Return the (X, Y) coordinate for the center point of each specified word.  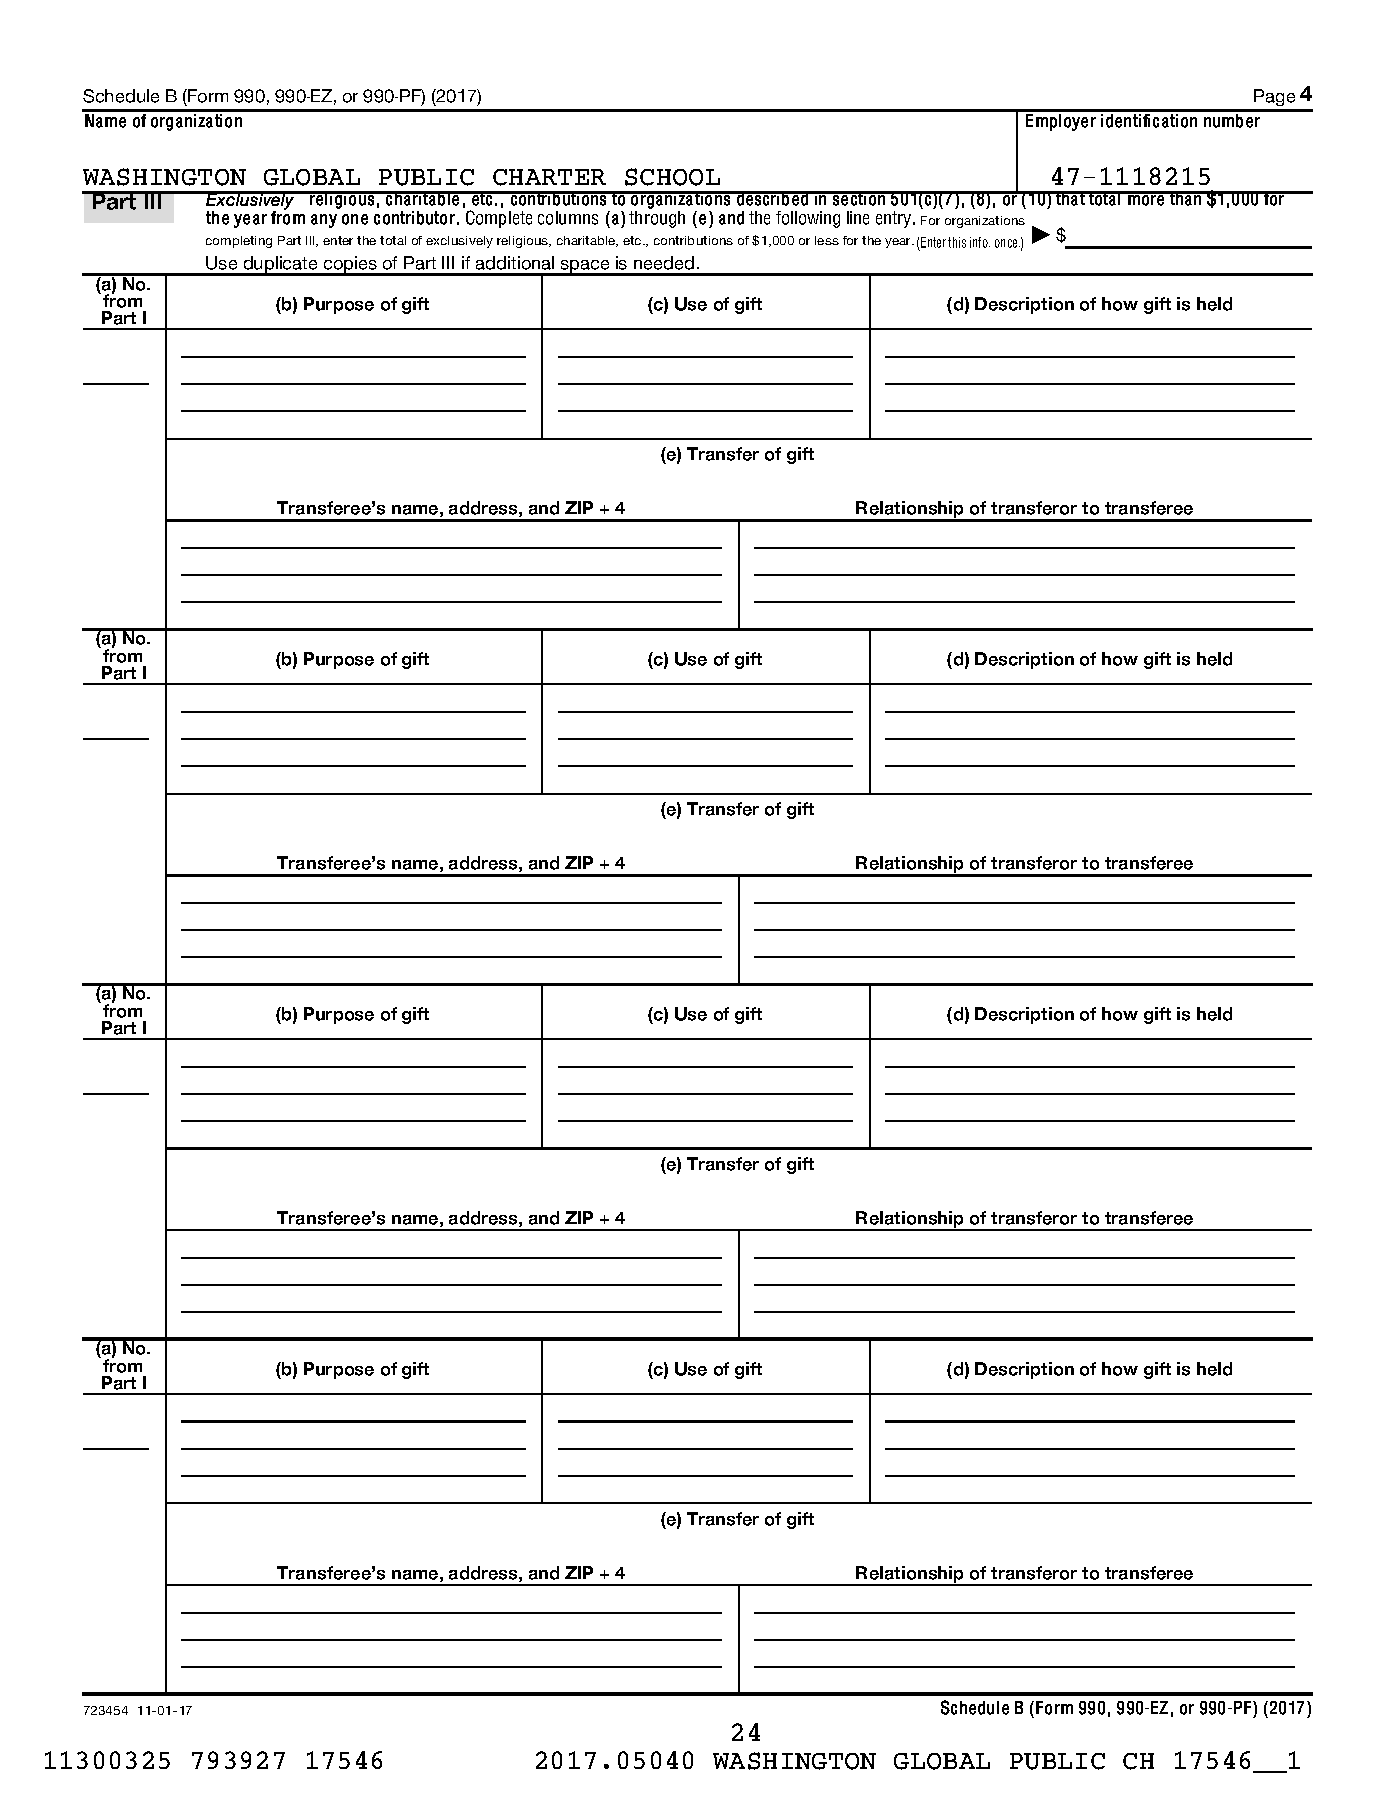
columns (568, 218)
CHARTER (549, 177)
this (957, 242)
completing (239, 242)
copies (350, 266)
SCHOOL (672, 177)
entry (895, 219)
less (827, 240)
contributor (414, 218)
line (858, 218)
